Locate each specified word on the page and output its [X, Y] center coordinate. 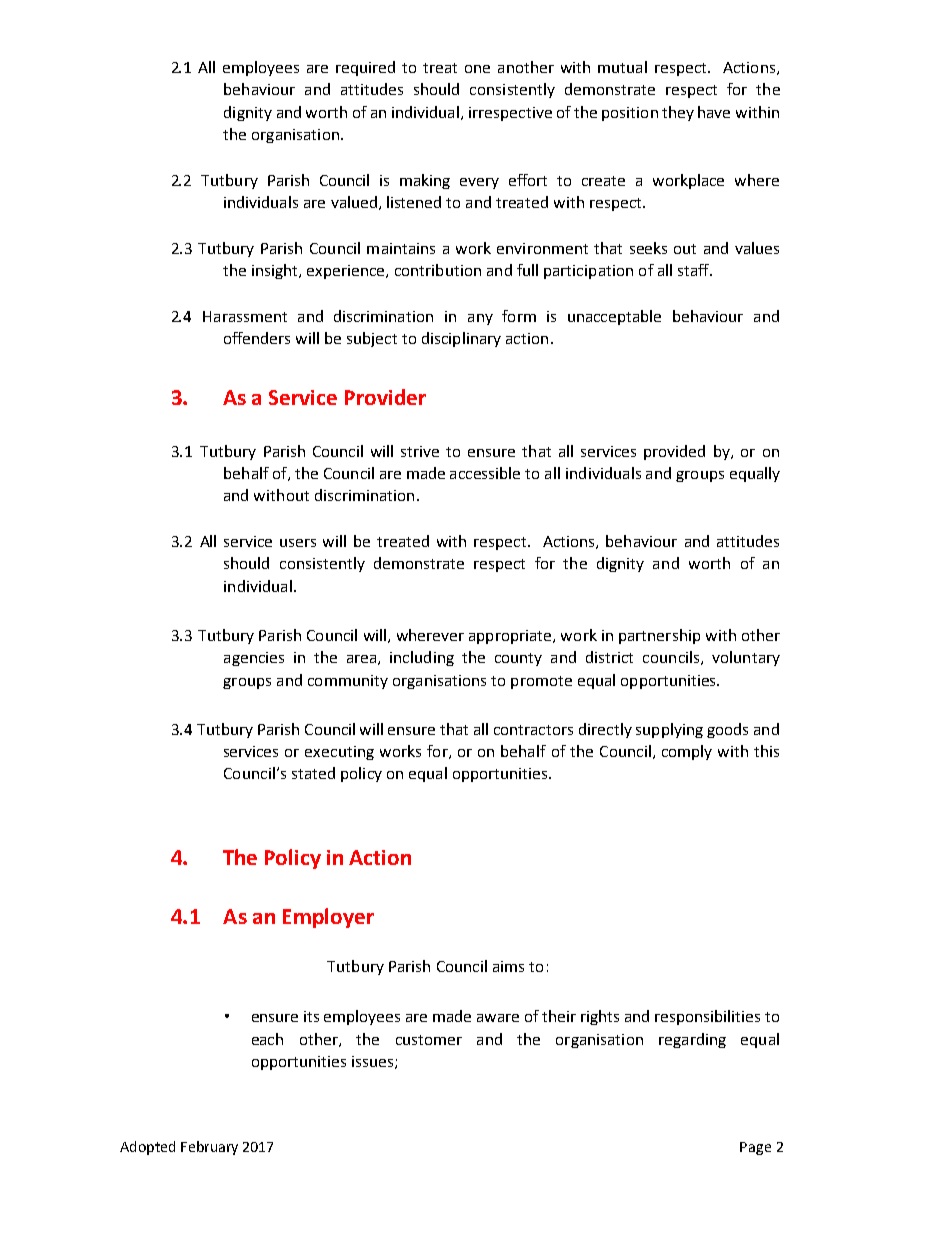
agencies [254, 659]
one [477, 69]
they [678, 113]
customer [429, 1040]
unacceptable [614, 317]
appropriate [511, 637]
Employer [328, 918]
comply [687, 752]
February [209, 1148]
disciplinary [461, 339]
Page [755, 1148]
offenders [257, 338]
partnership [659, 636]
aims [508, 966]
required [365, 68]
